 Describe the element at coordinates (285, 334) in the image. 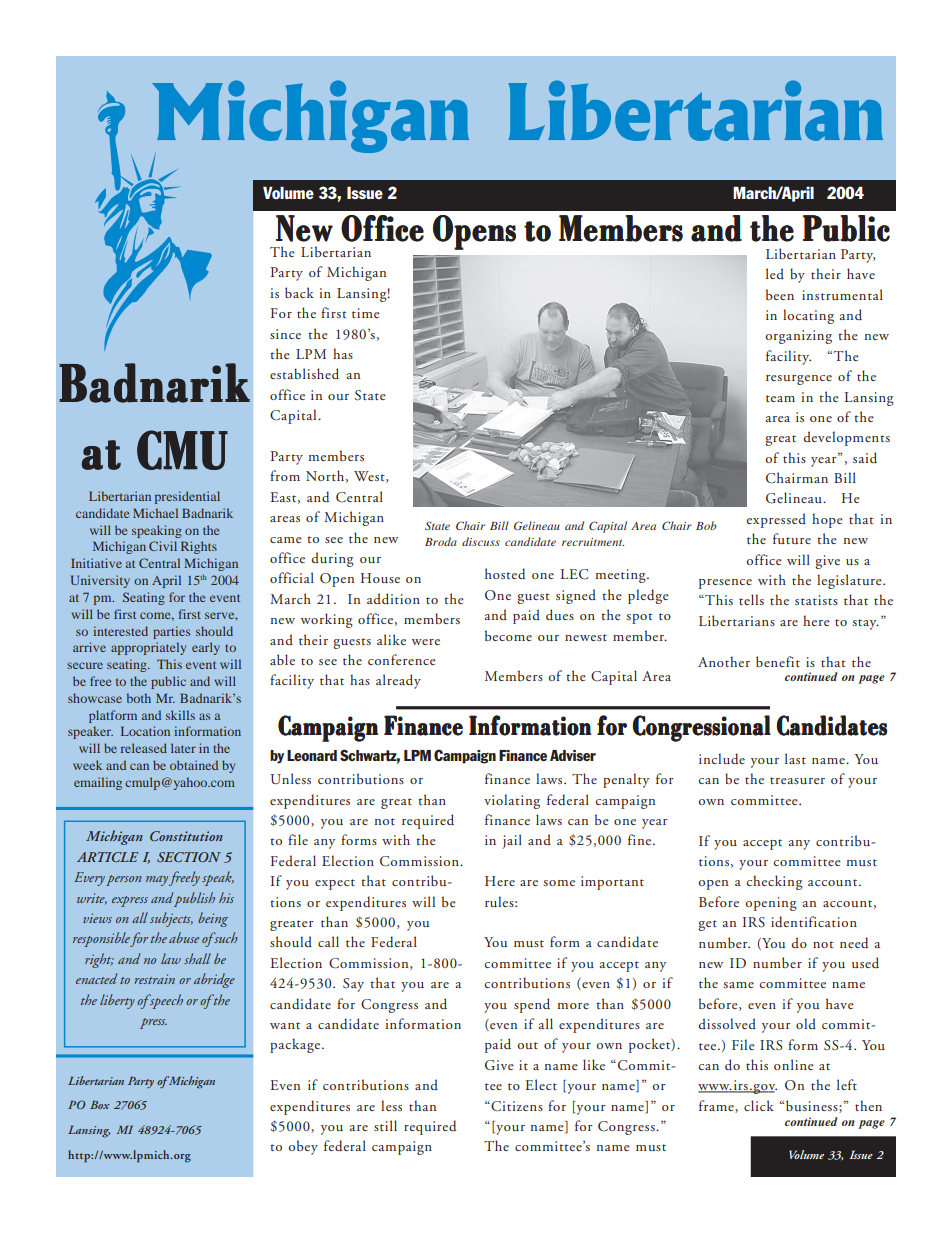

I see `since` at that location.
